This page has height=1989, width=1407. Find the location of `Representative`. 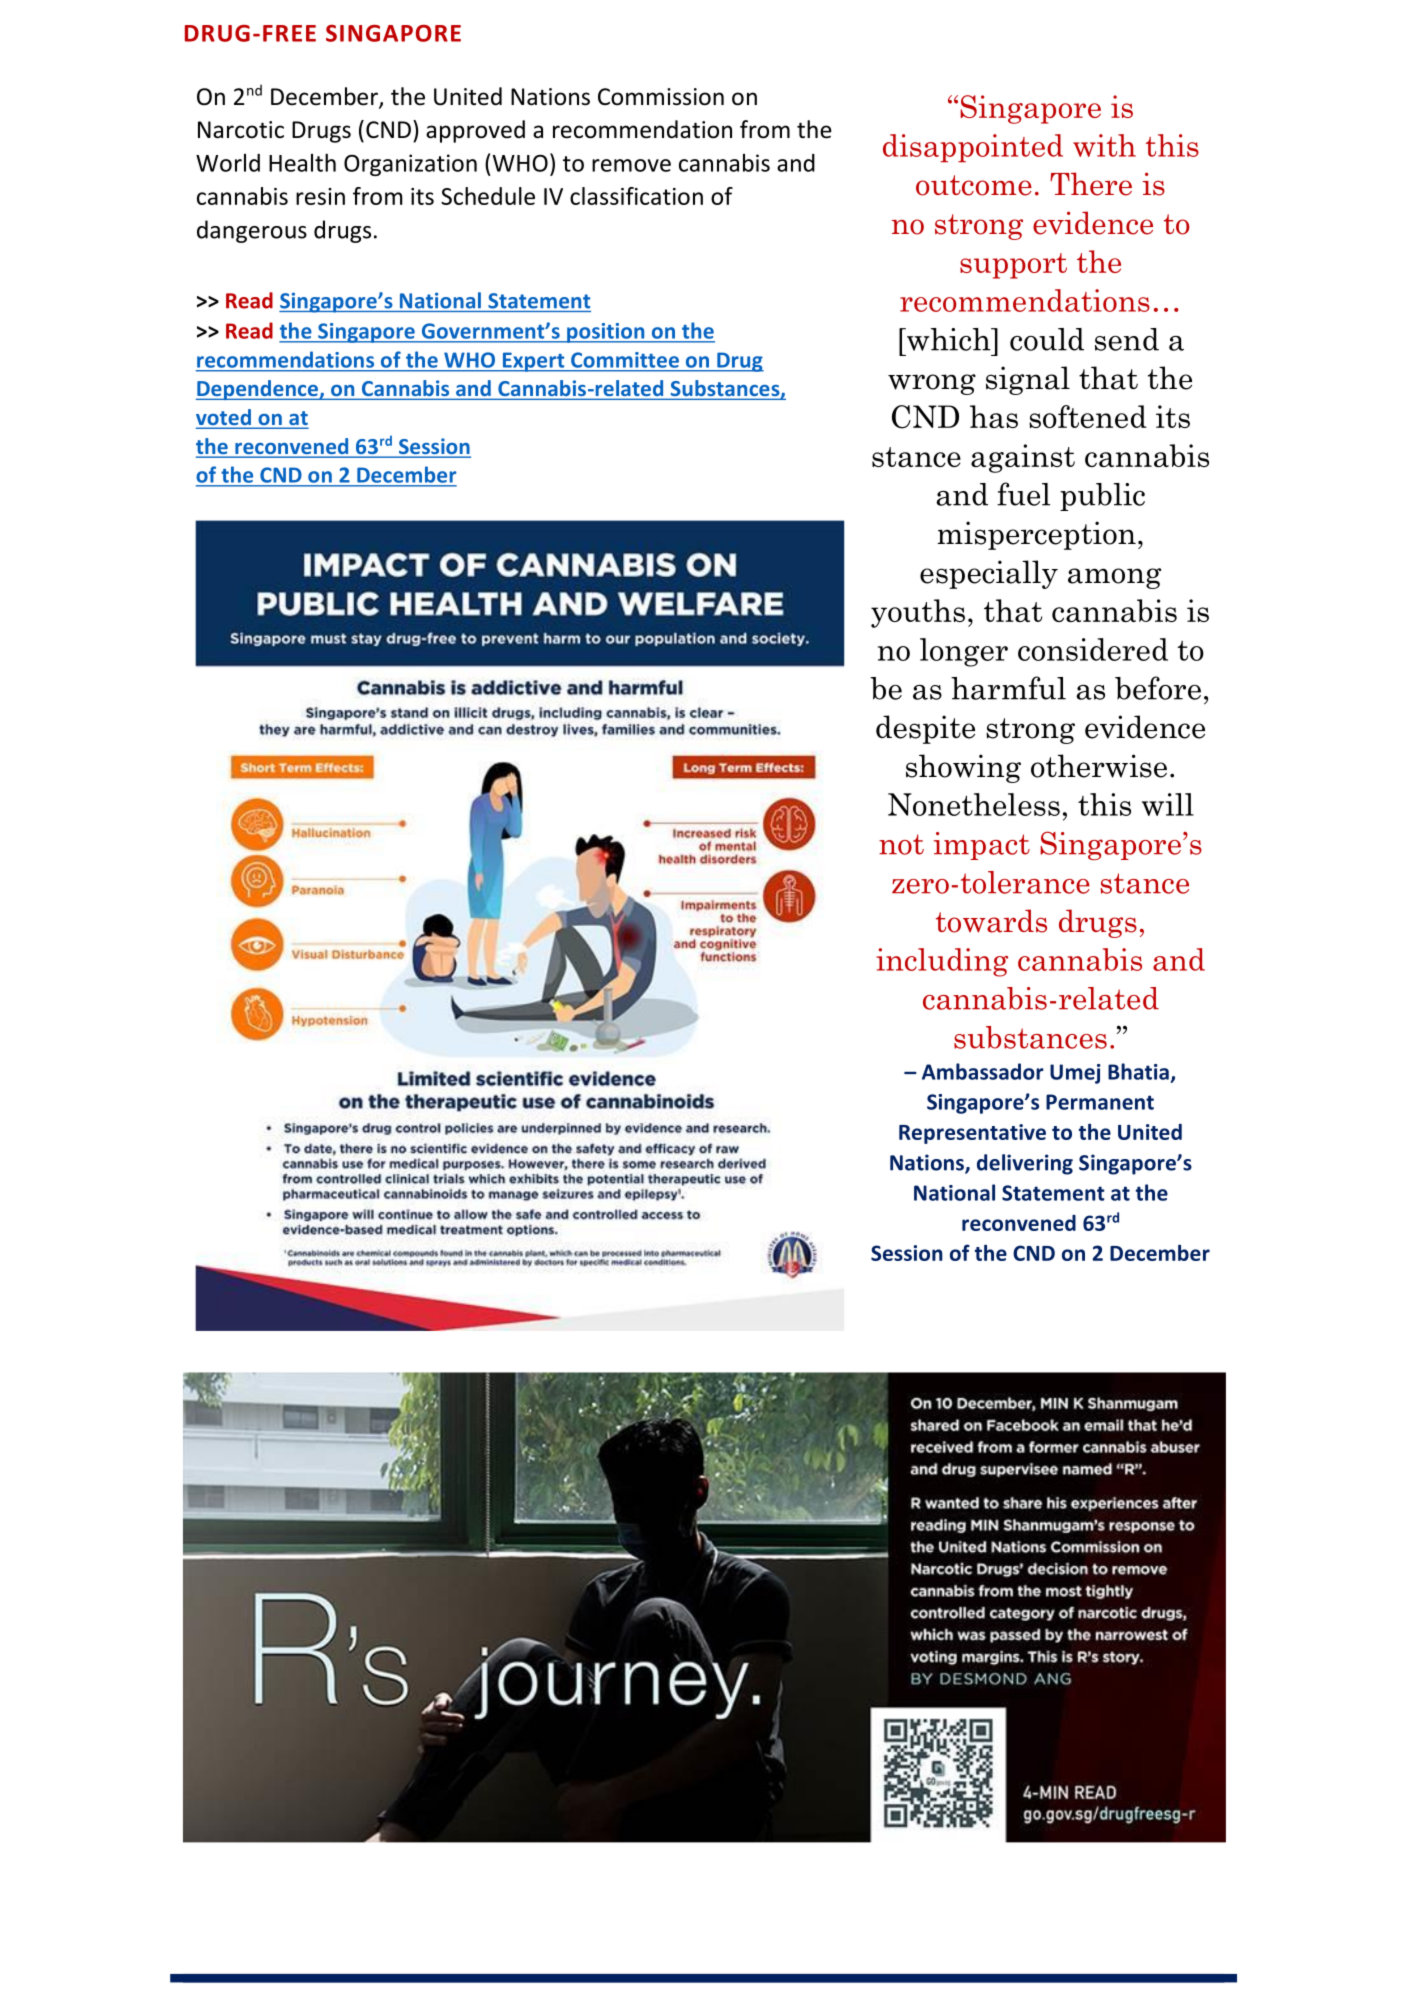

Representative is located at coordinates (972, 1134).
